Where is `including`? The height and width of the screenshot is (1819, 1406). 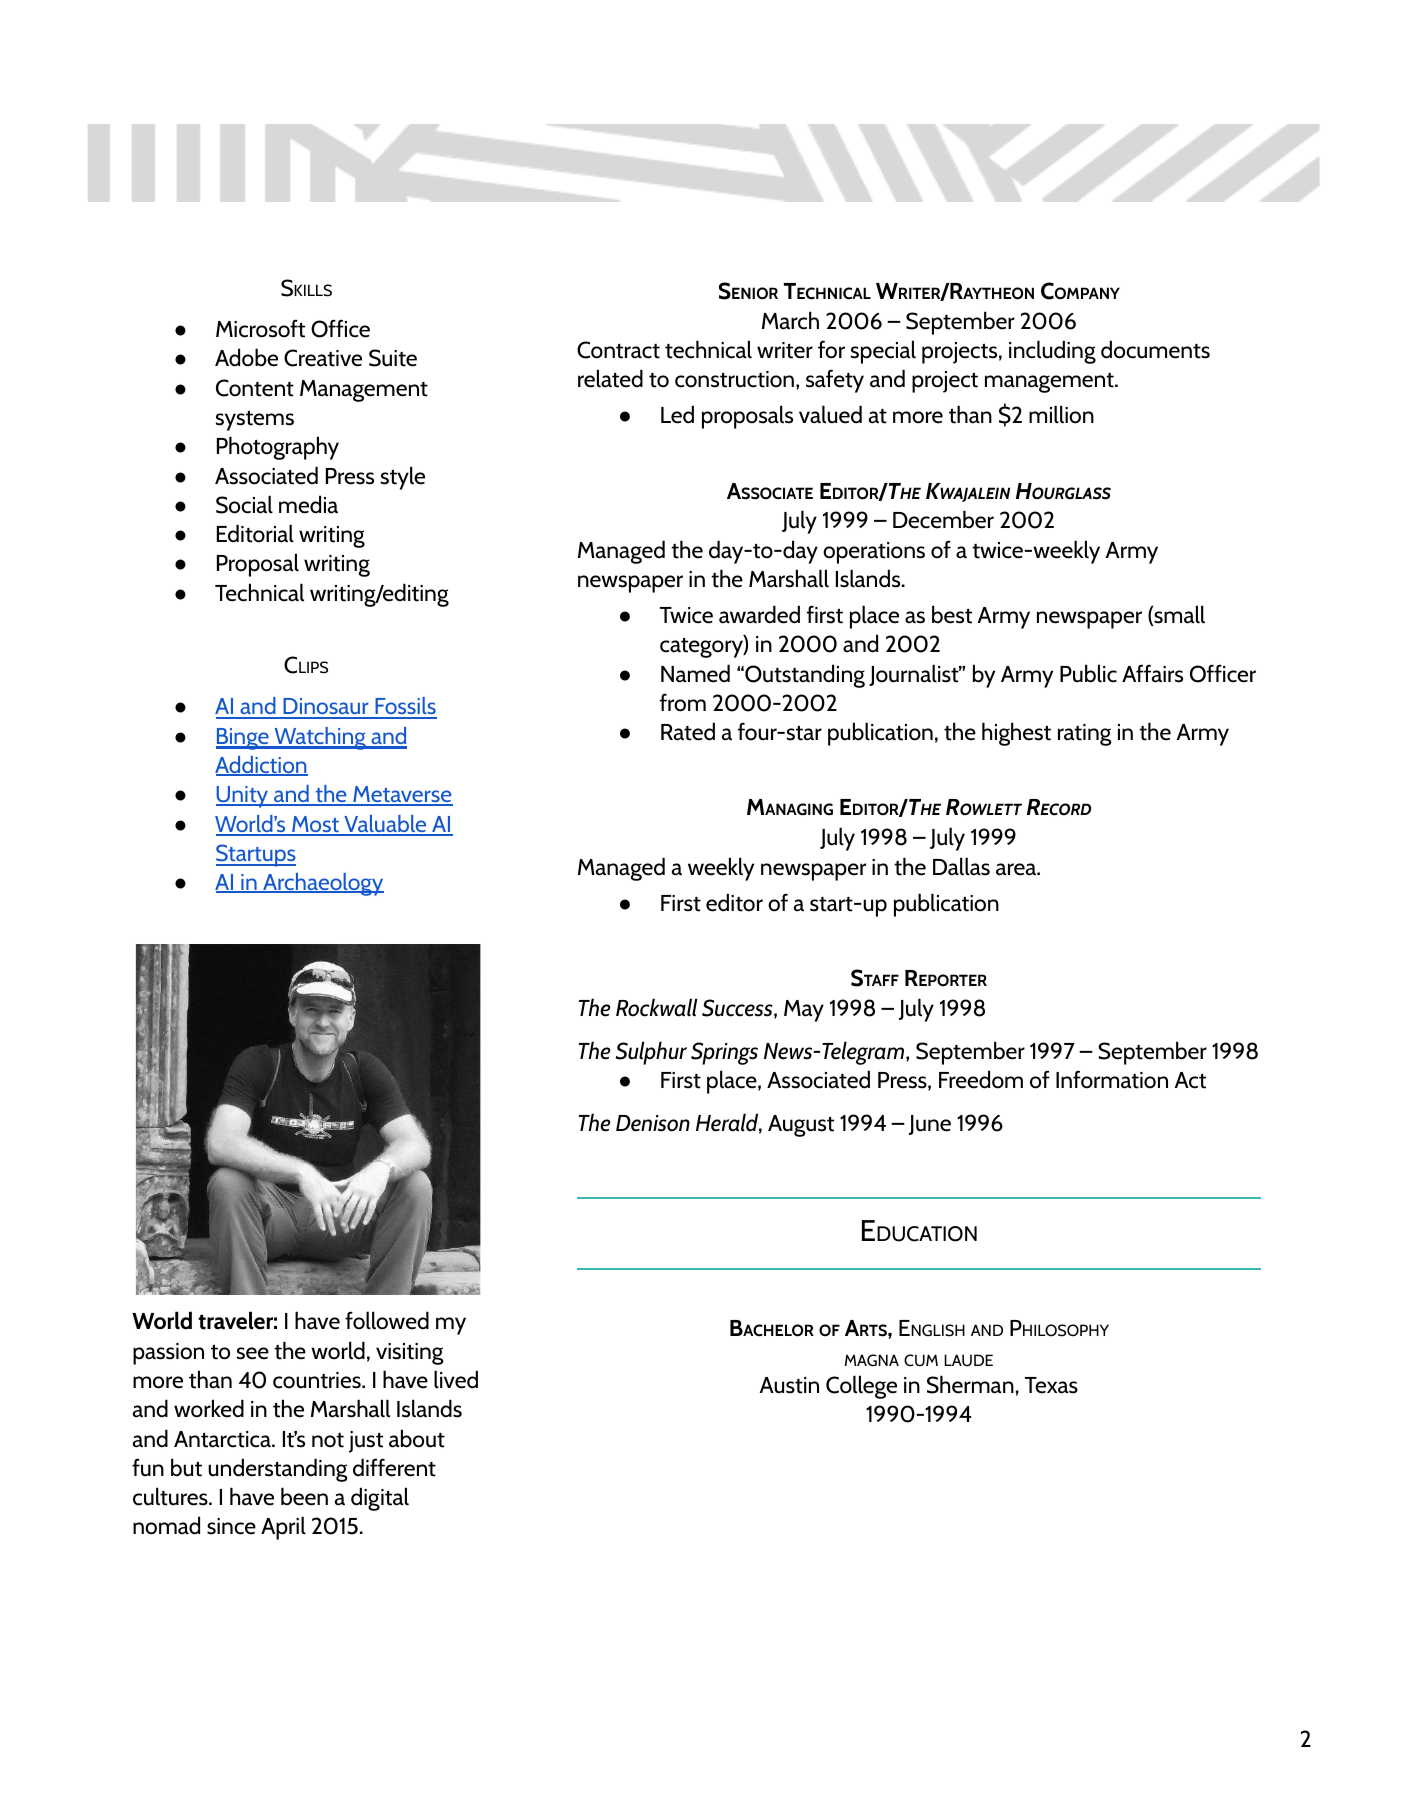 including is located at coordinates (1052, 352).
